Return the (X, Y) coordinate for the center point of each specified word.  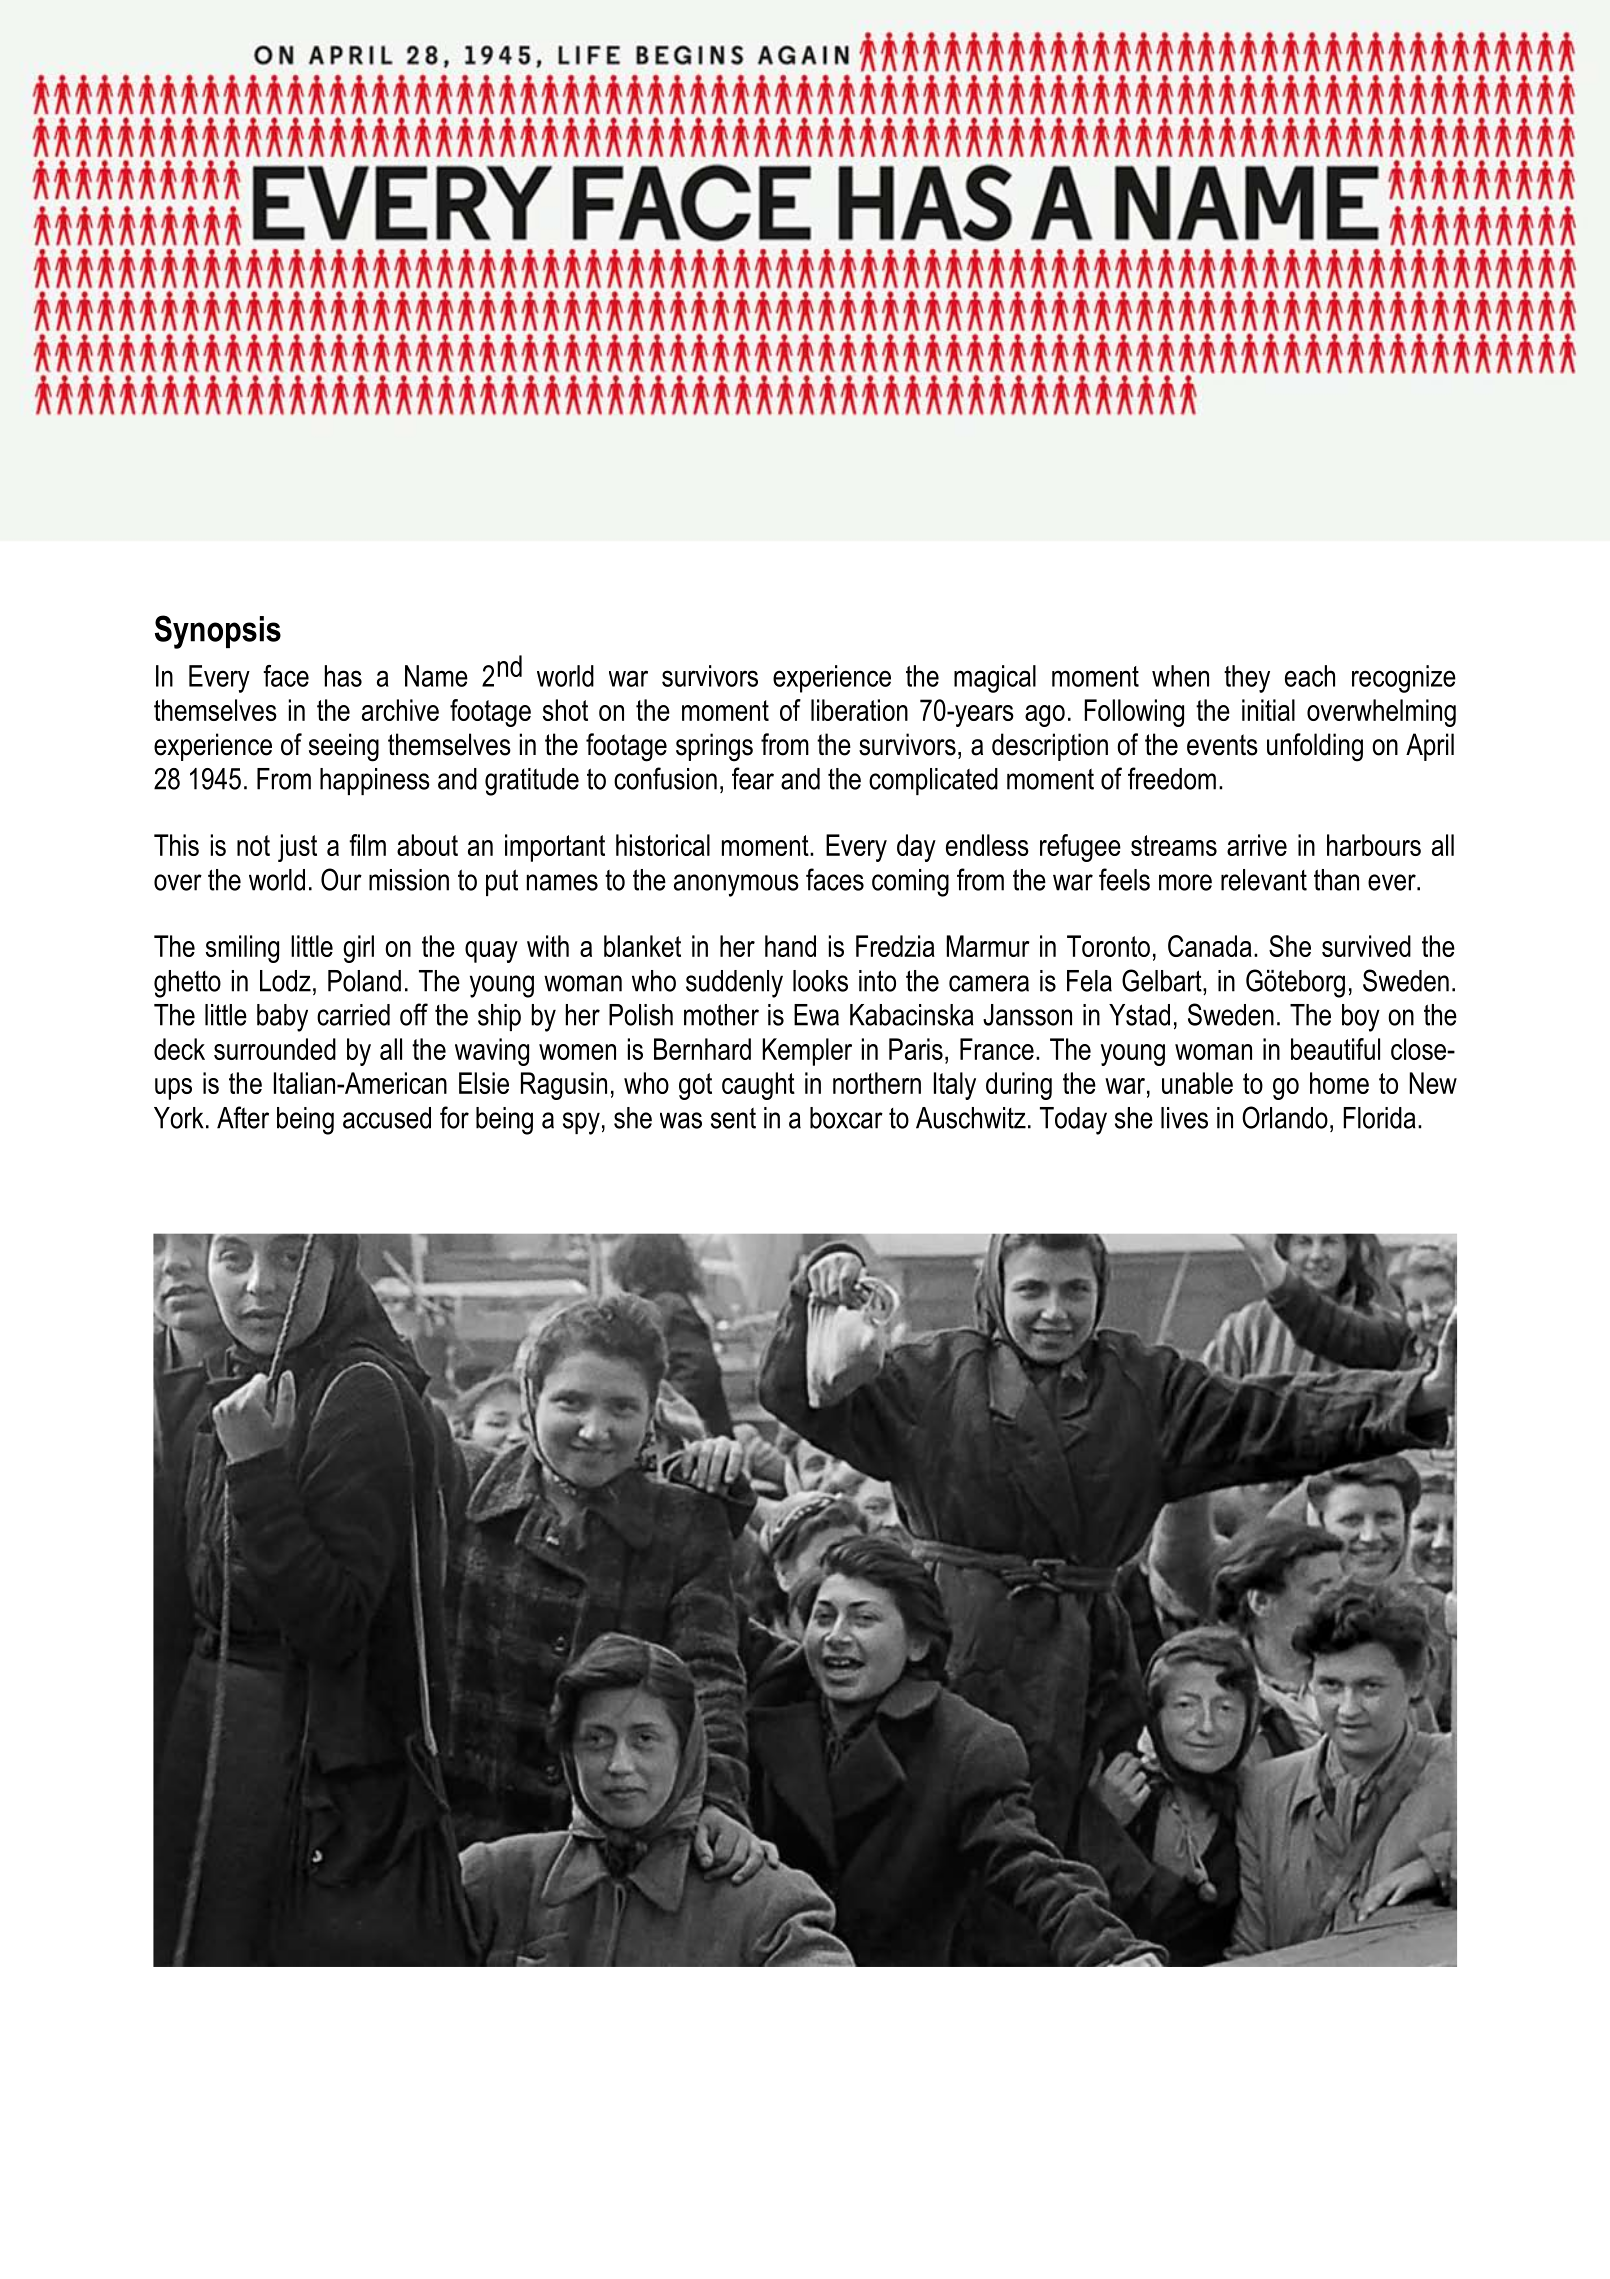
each (1310, 676)
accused (387, 1118)
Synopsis (218, 632)
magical (995, 679)
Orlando (1285, 1117)
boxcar (846, 1118)
